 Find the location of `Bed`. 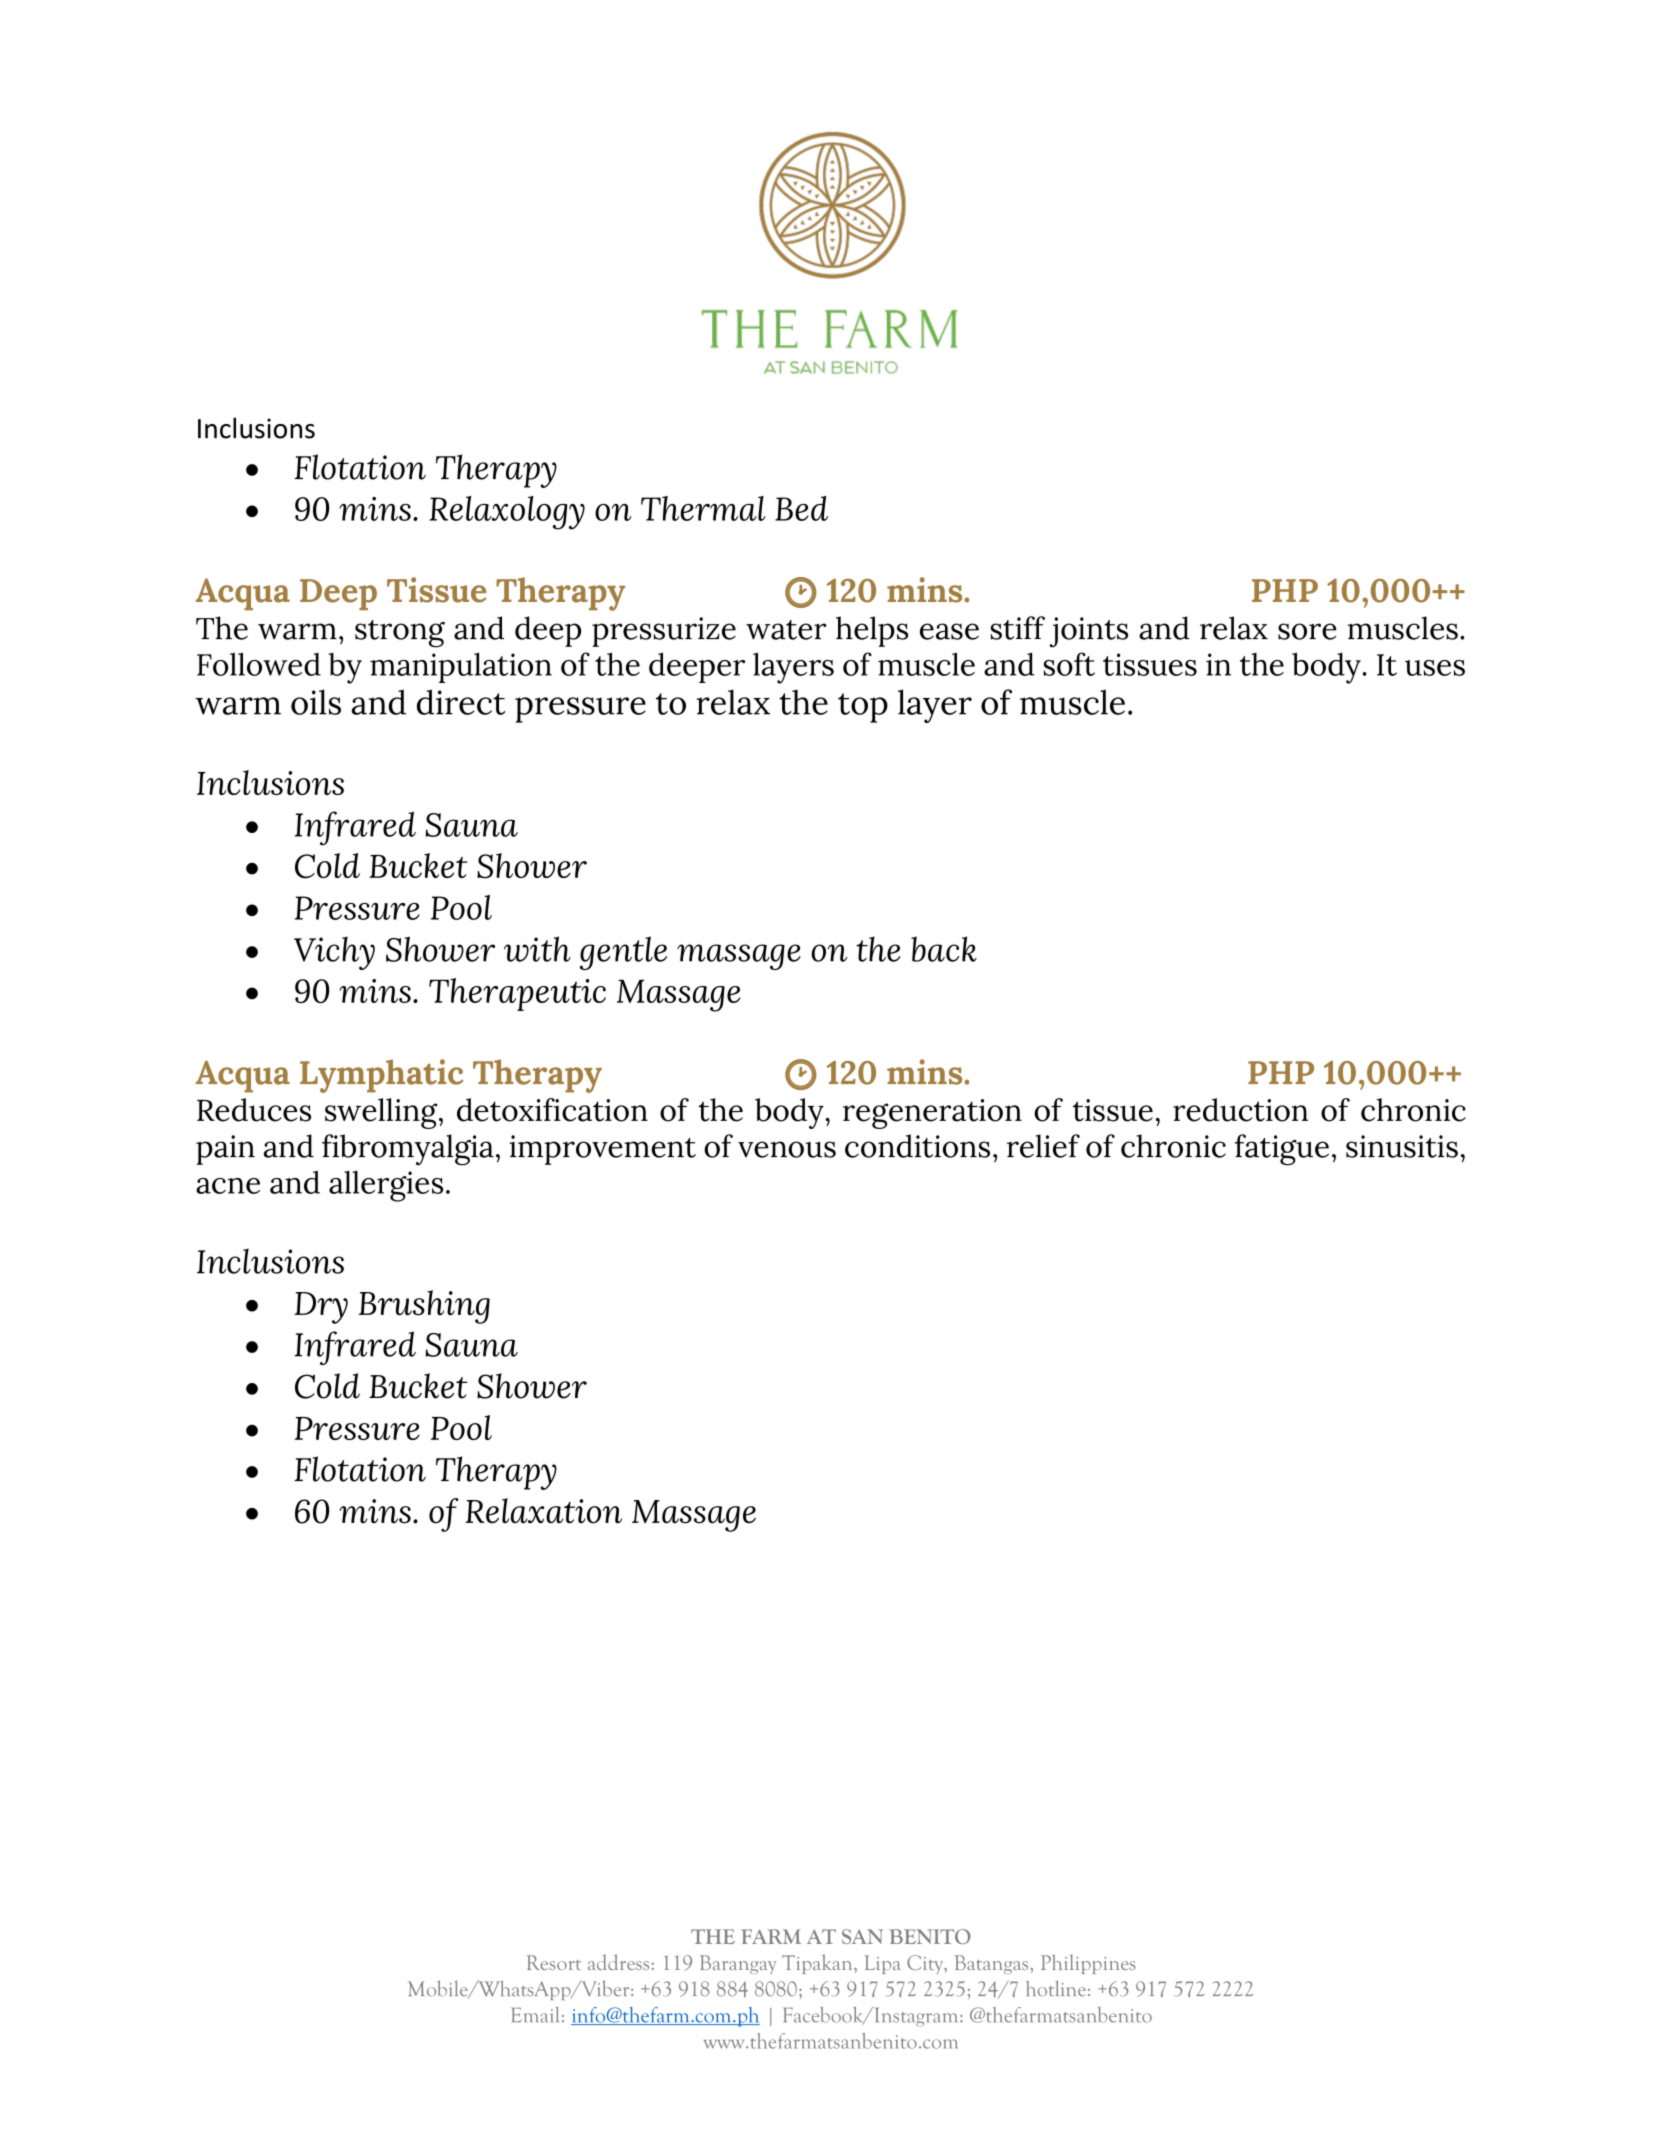

Bed is located at coordinates (801, 508).
